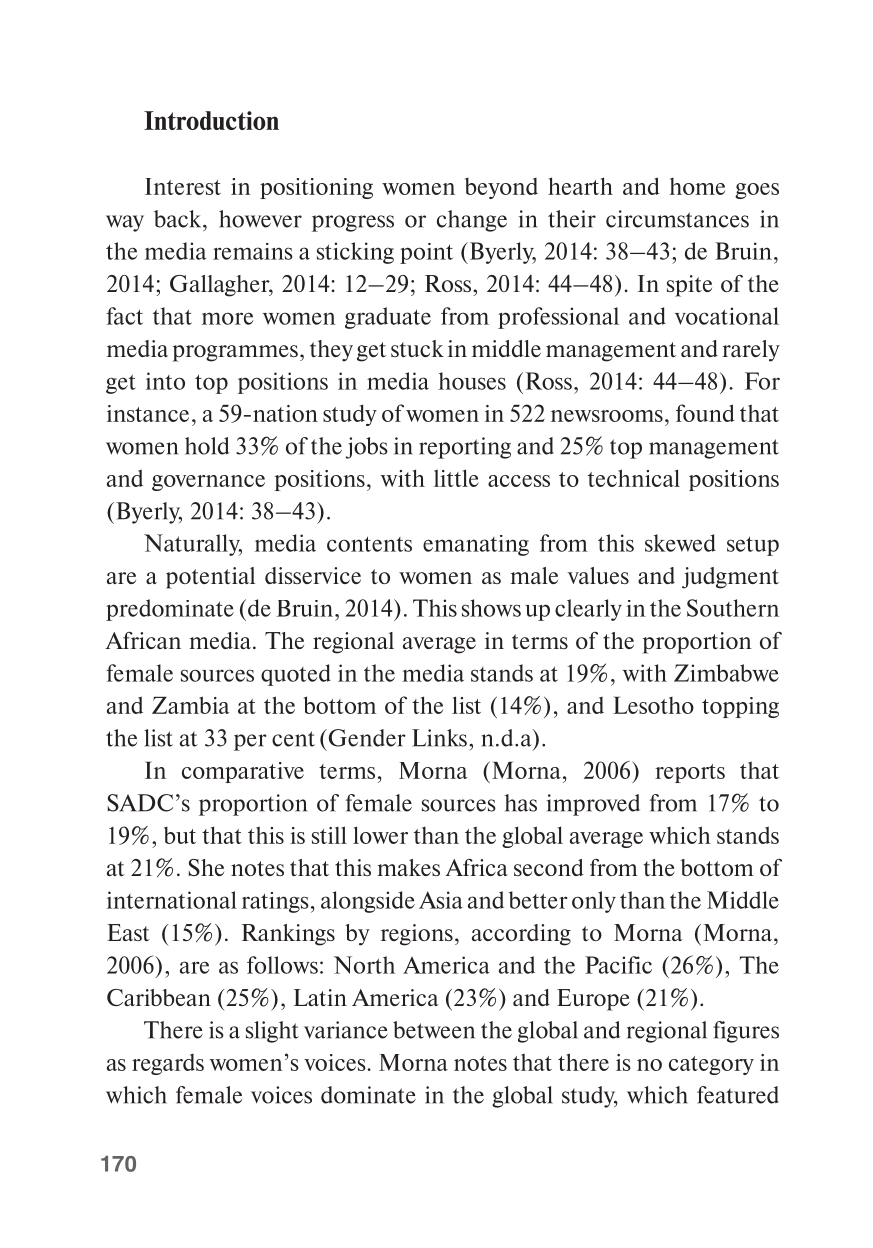 The height and width of the screenshot is (1248, 873). I want to click on Lesotho, so click(653, 705).
